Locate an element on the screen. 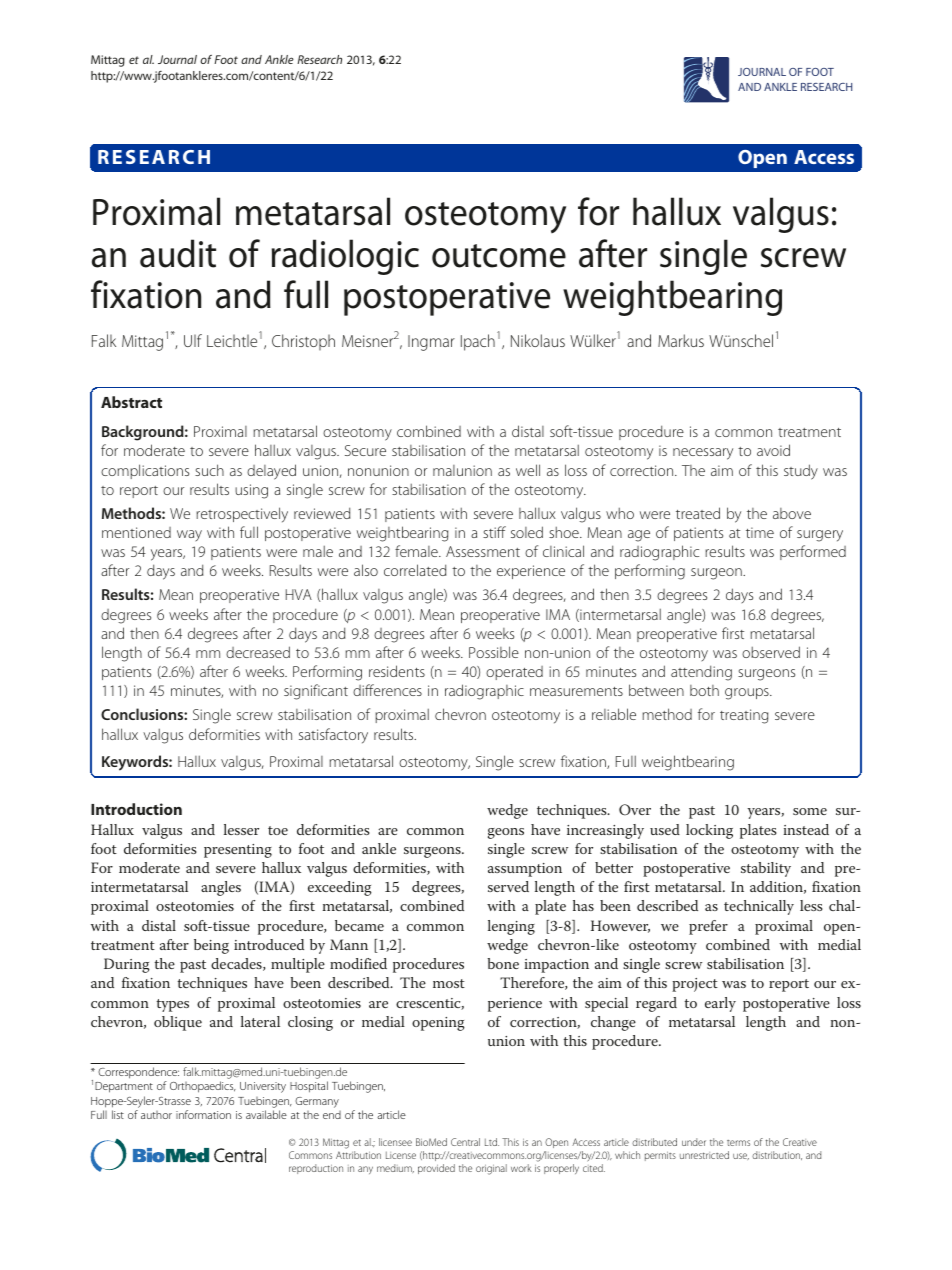  time is located at coordinates (760, 532).
